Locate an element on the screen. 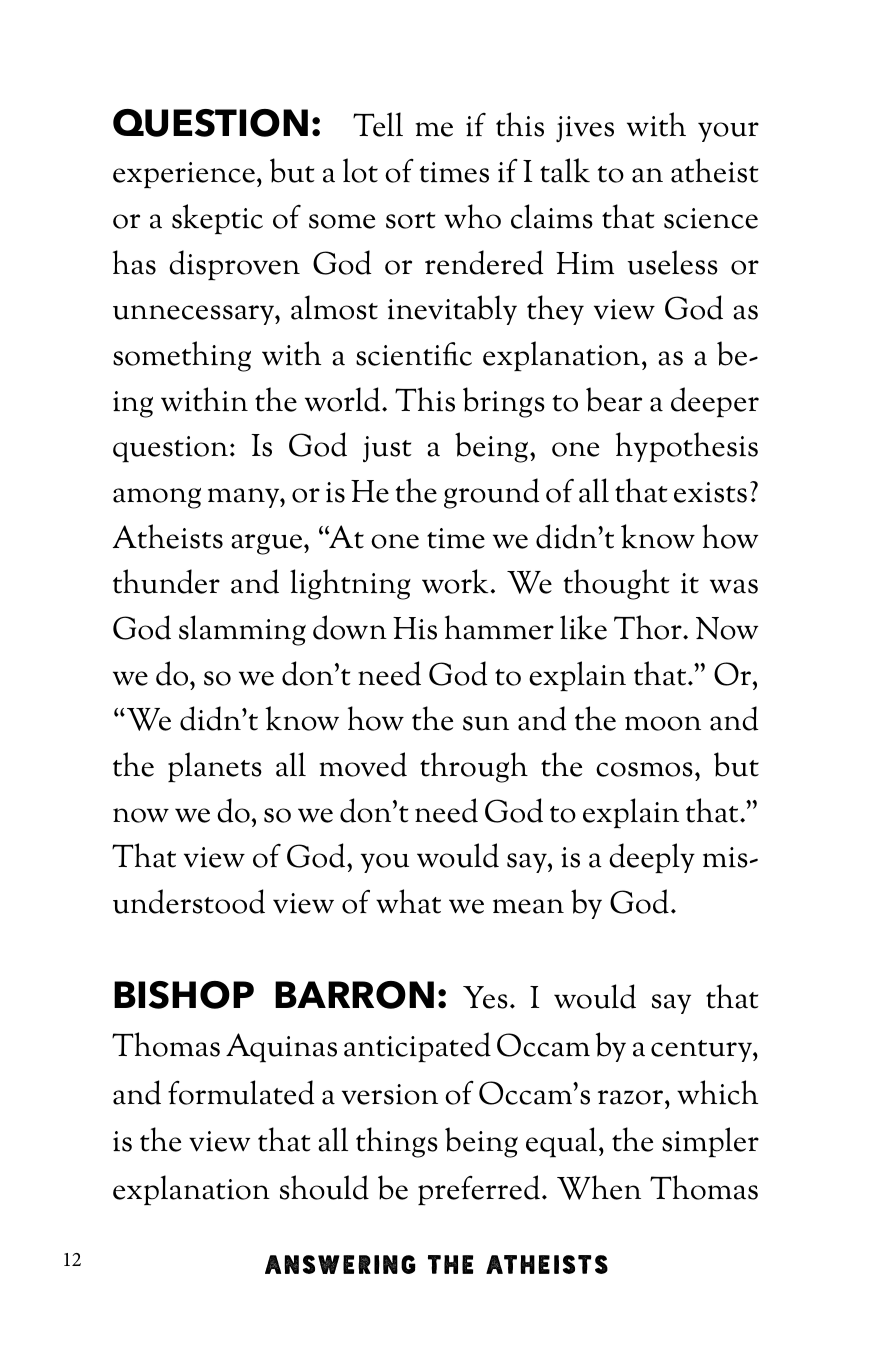 The image size is (896, 1345). sun is located at coordinates (486, 723).
